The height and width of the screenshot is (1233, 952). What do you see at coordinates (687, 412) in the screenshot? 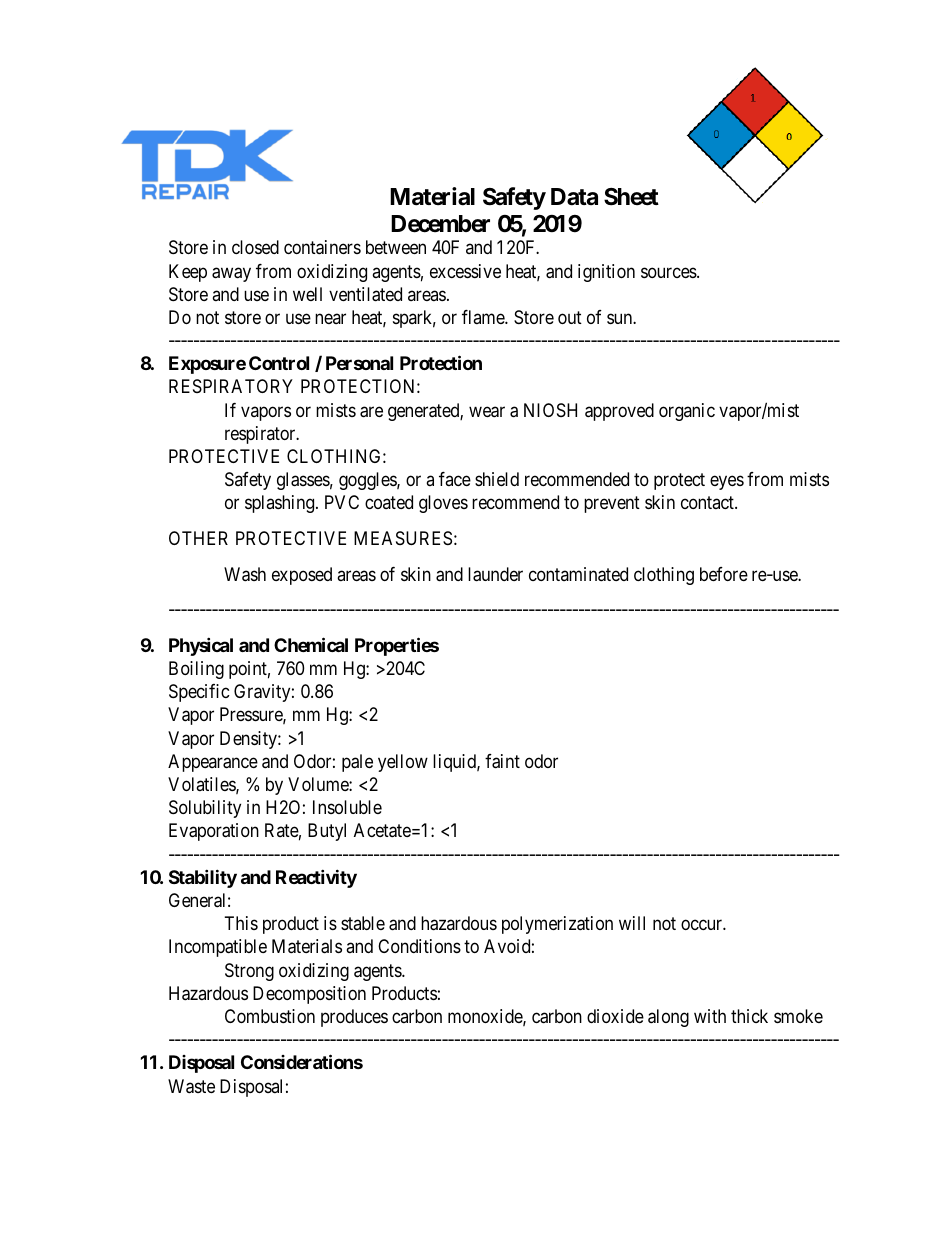
I see `organic` at bounding box center [687, 412].
